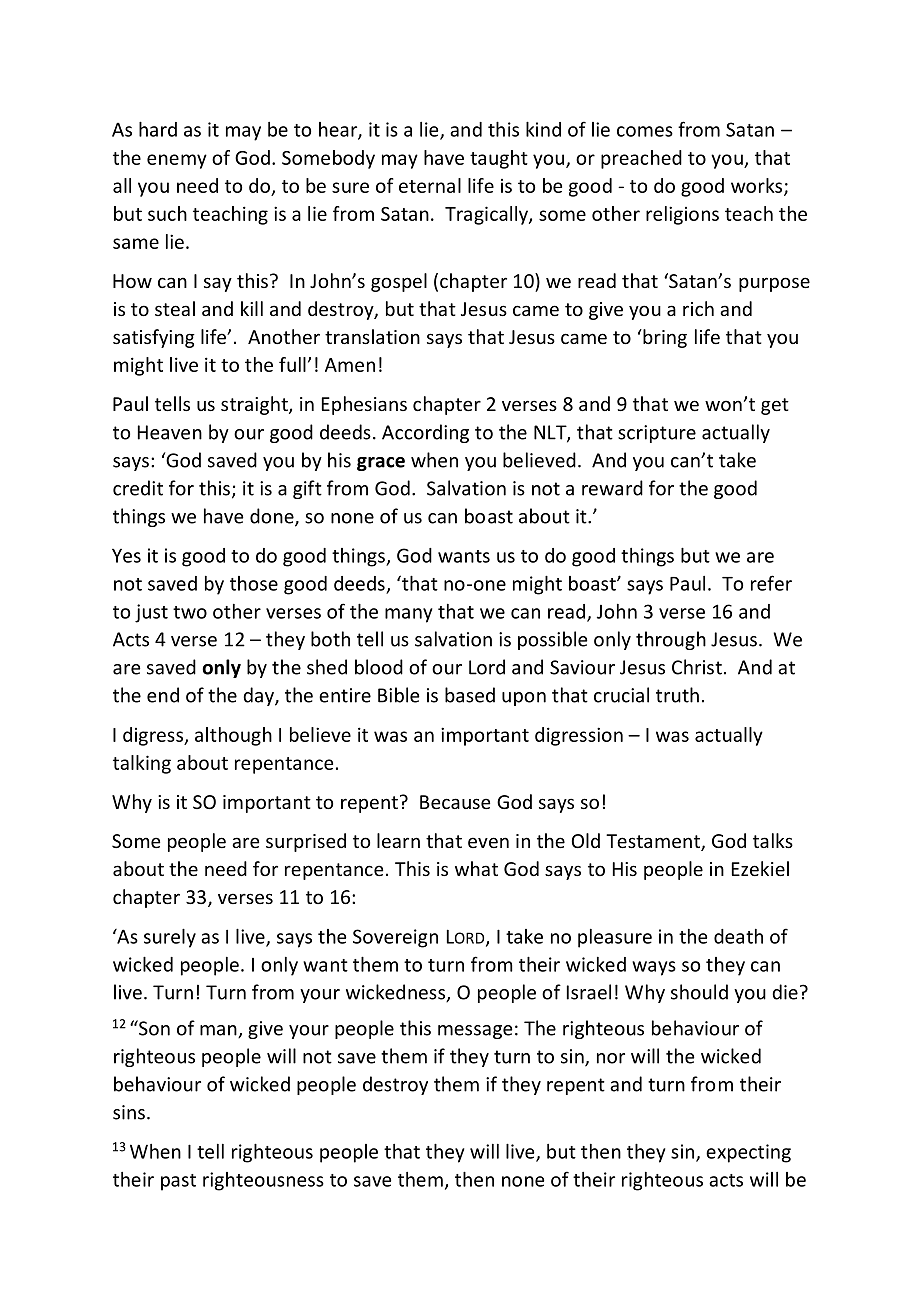 The image size is (924, 1308). Describe the element at coordinates (430, 185) in the page. I see `eternal` at that location.
